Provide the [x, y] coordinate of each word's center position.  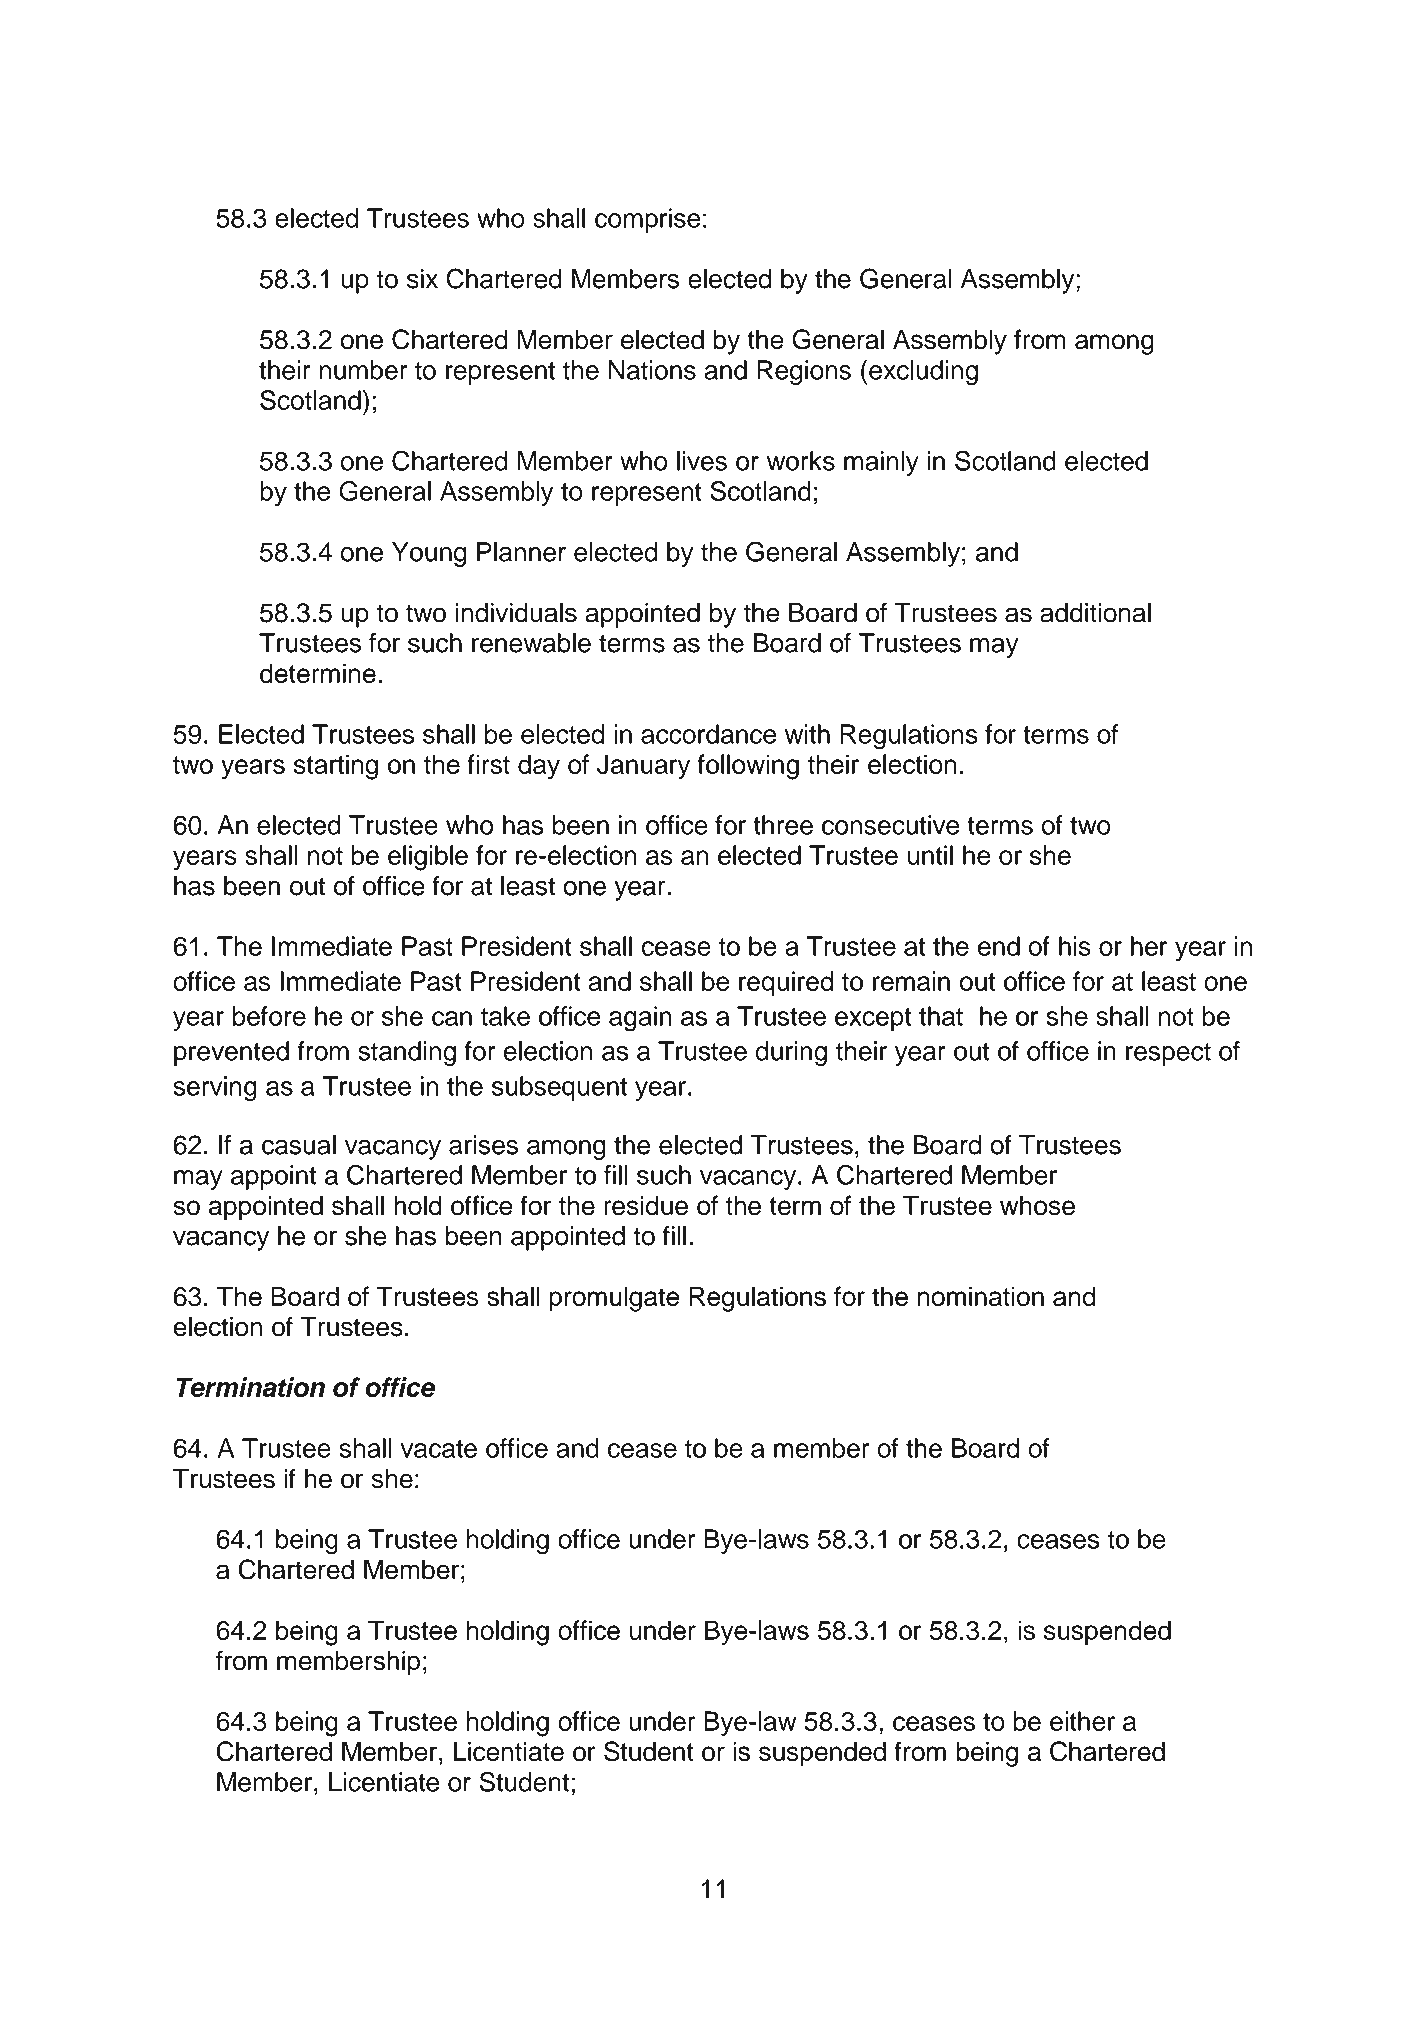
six [422, 279]
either [1082, 1721]
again [640, 1019]
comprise [647, 220]
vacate [439, 1449]
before [269, 1016]
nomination [980, 1296]
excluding [923, 373]
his [1075, 946]
